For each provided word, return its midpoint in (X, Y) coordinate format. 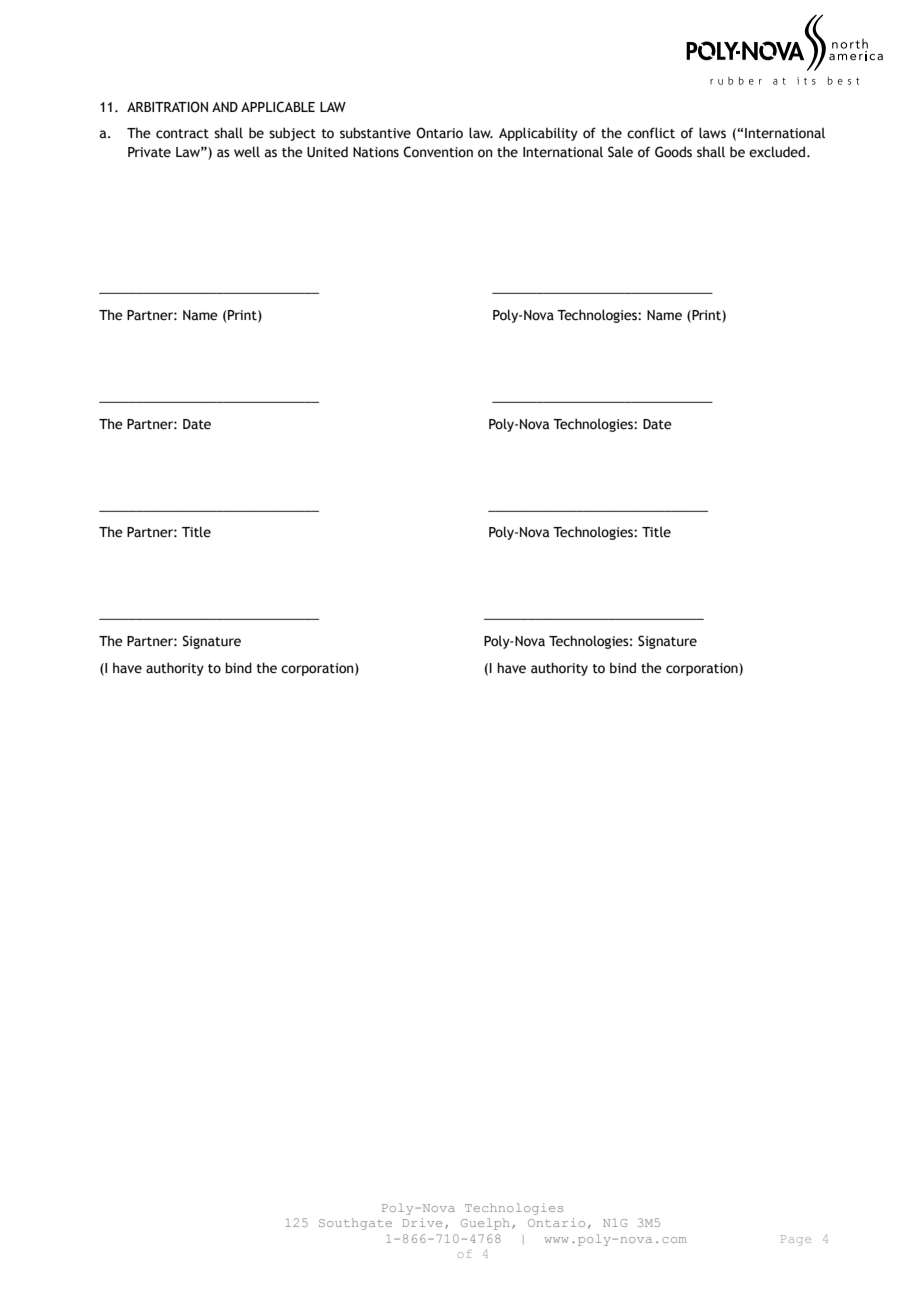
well (247, 152)
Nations (376, 152)
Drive (422, 1222)
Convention (438, 152)
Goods (673, 152)
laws (712, 133)
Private (149, 152)
